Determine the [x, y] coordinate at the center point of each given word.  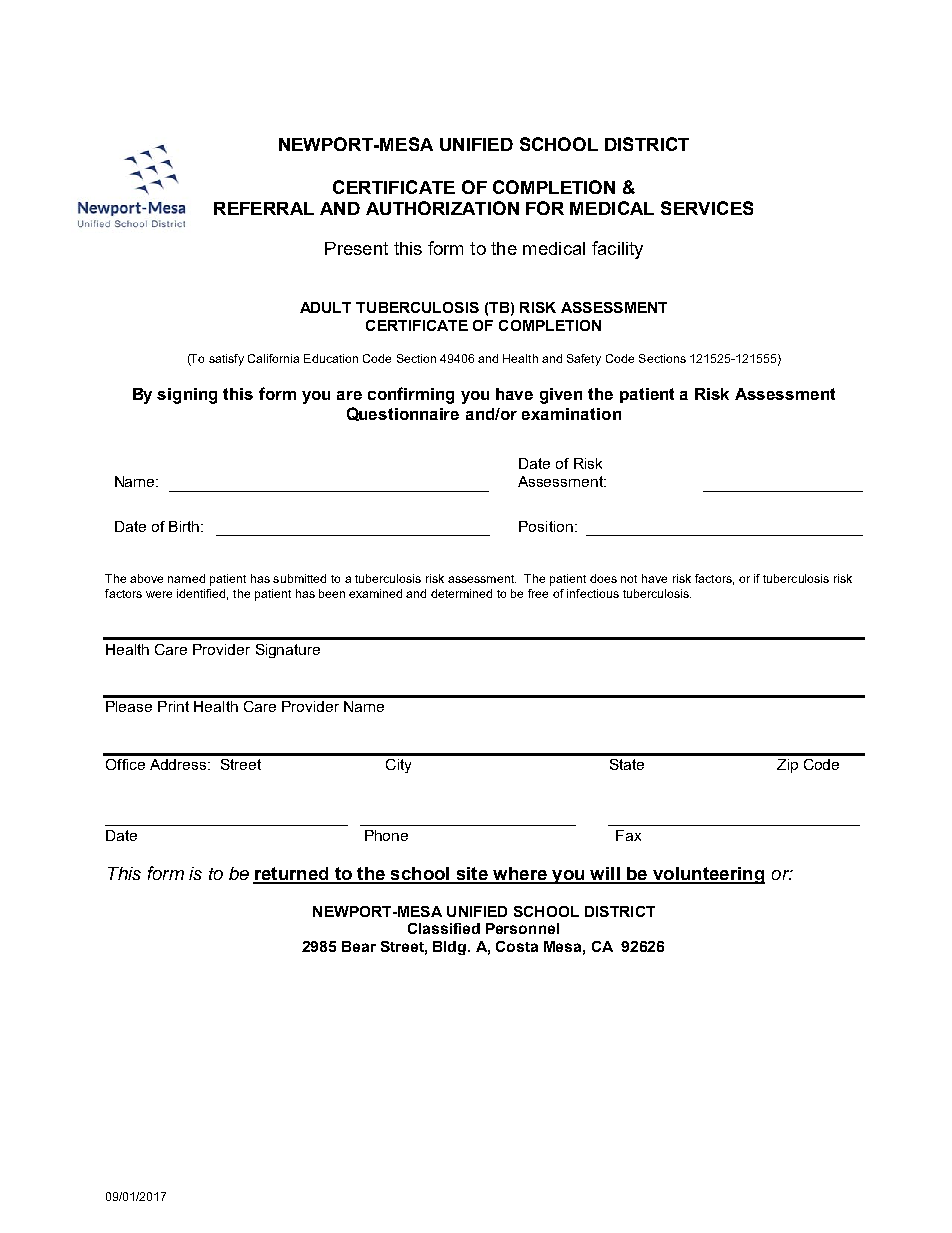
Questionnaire [403, 414]
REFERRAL [264, 208]
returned [292, 875]
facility [617, 250]
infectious [593, 593]
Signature [288, 651]
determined [461, 593]
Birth [185, 526]
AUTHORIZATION [442, 208]
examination [571, 414]
